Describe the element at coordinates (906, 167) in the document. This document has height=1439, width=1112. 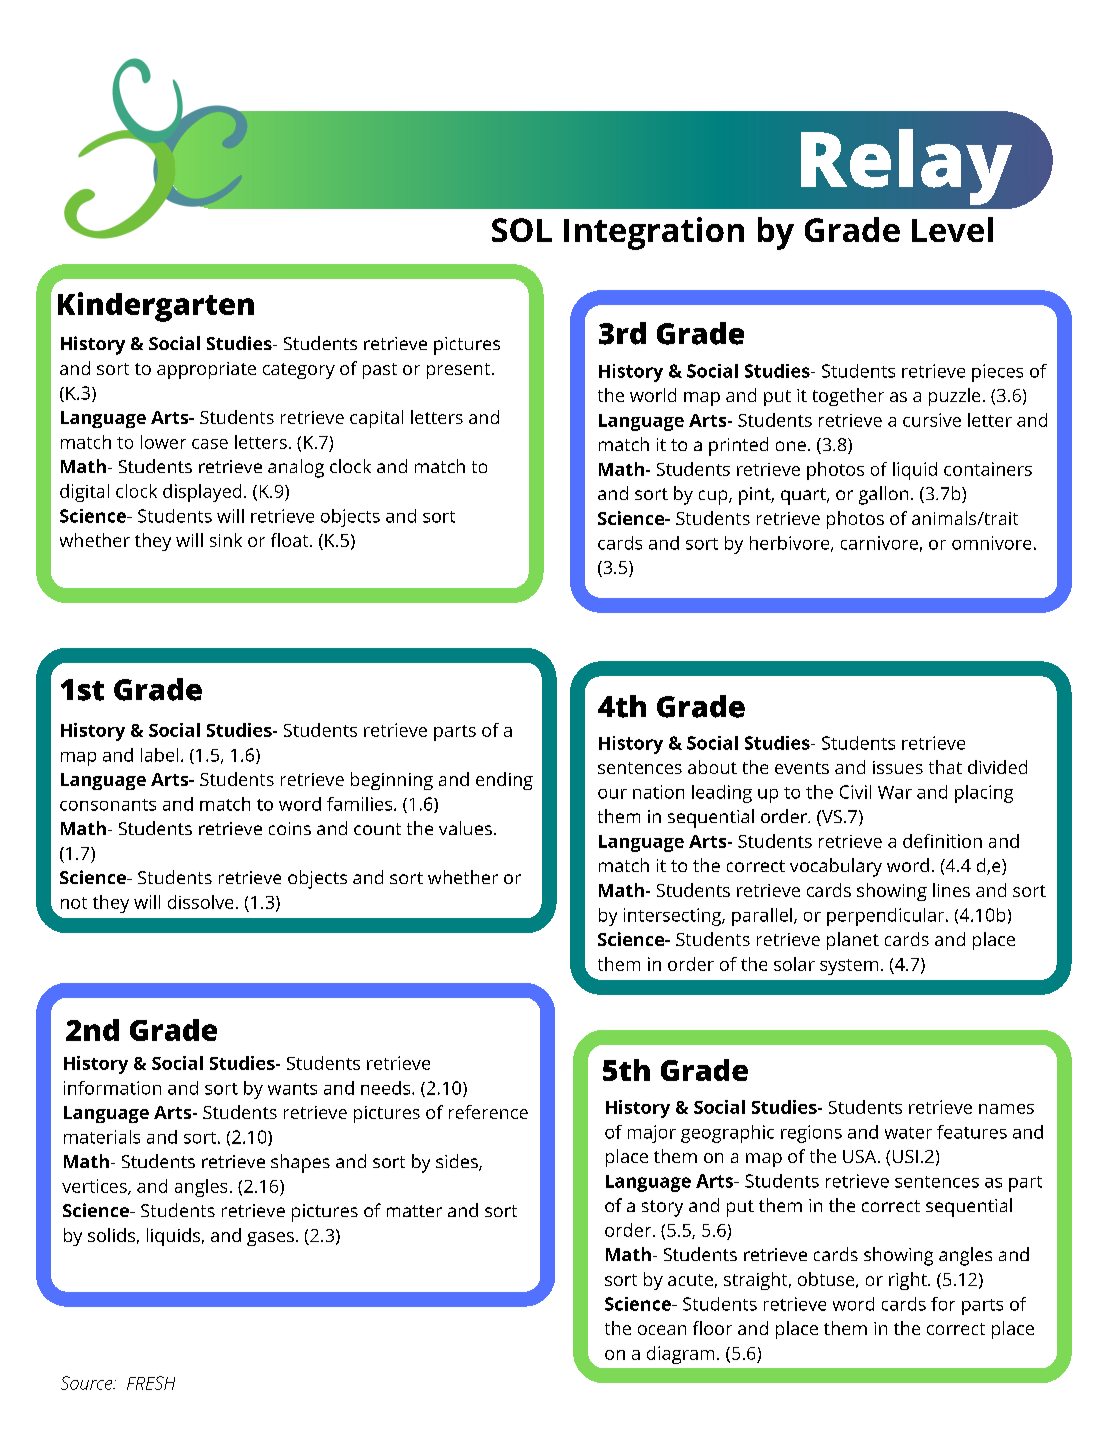
I see `Relay` at that location.
